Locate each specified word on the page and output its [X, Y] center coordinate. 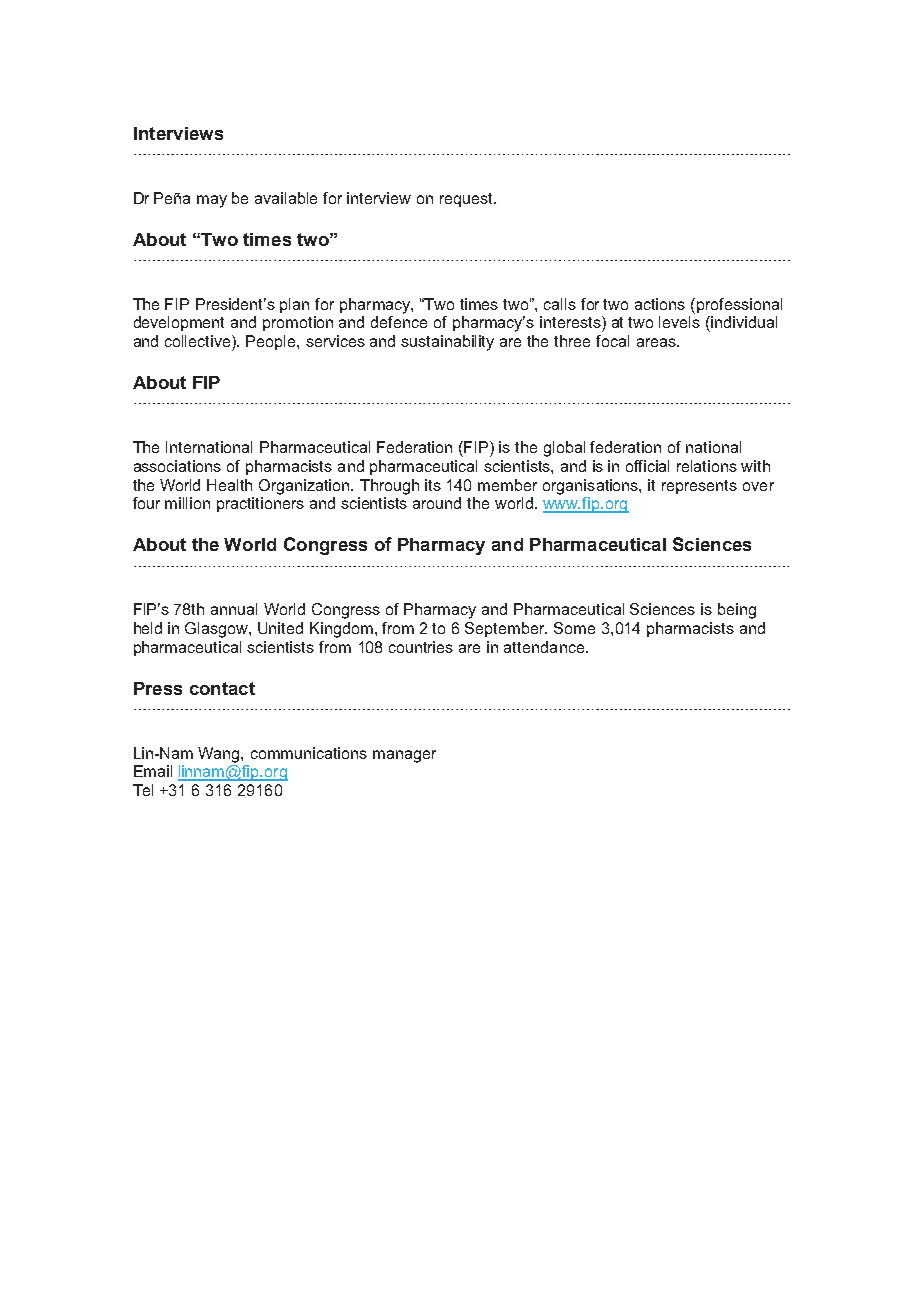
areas [657, 342]
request [468, 200]
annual [234, 609]
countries [421, 647]
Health [229, 485]
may [212, 201]
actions [660, 304]
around [437, 503]
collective [199, 341]
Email [153, 771]
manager [404, 756]
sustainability [447, 343]
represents [699, 487]
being [737, 611]
